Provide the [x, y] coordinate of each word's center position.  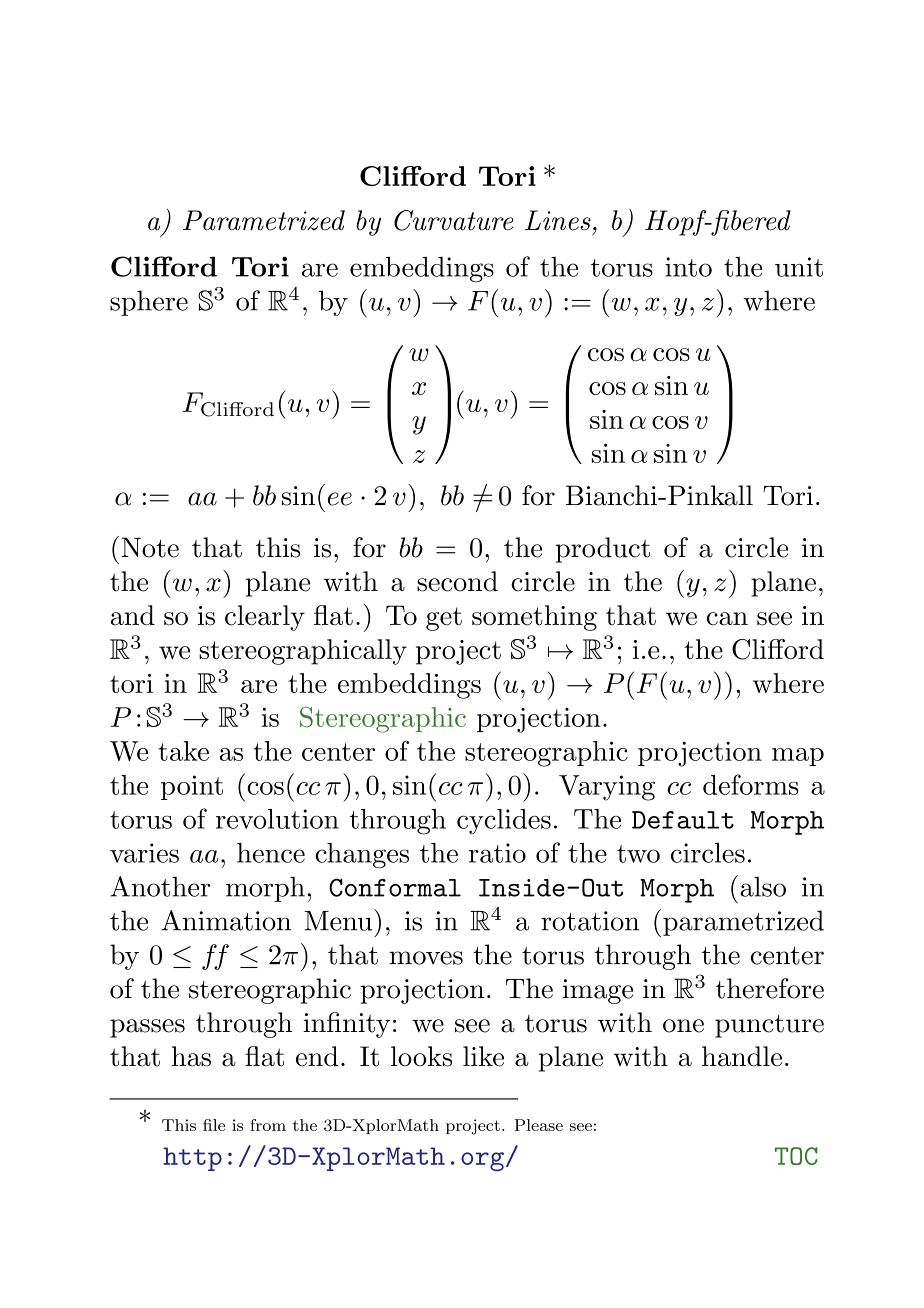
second [457, 581]
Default [683, 820]
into [688, 267]
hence [271, 853]
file [214, 1125]
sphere [149, 303]
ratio [497, 853]
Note [150, 547]
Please [538, 1125]
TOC [796, 1156]
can [727, 619]
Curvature [453, 220]
